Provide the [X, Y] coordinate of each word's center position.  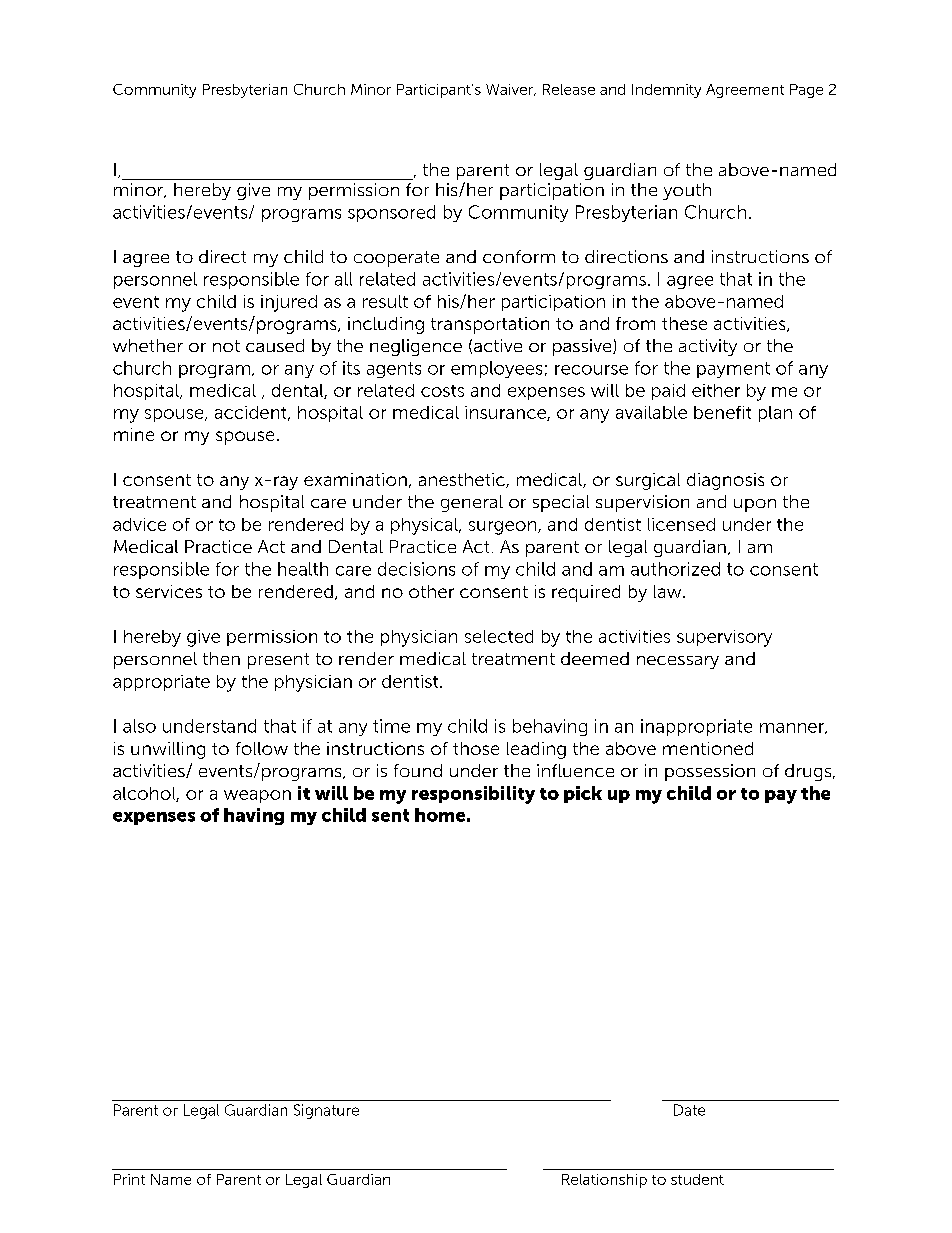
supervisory [724, 638]
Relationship [604, 1181]
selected [499, 636]
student [697, 1179]
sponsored [391, 213]
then [221, 658]
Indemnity [666, 91]
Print [129, 1179]
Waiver [510, 90]
